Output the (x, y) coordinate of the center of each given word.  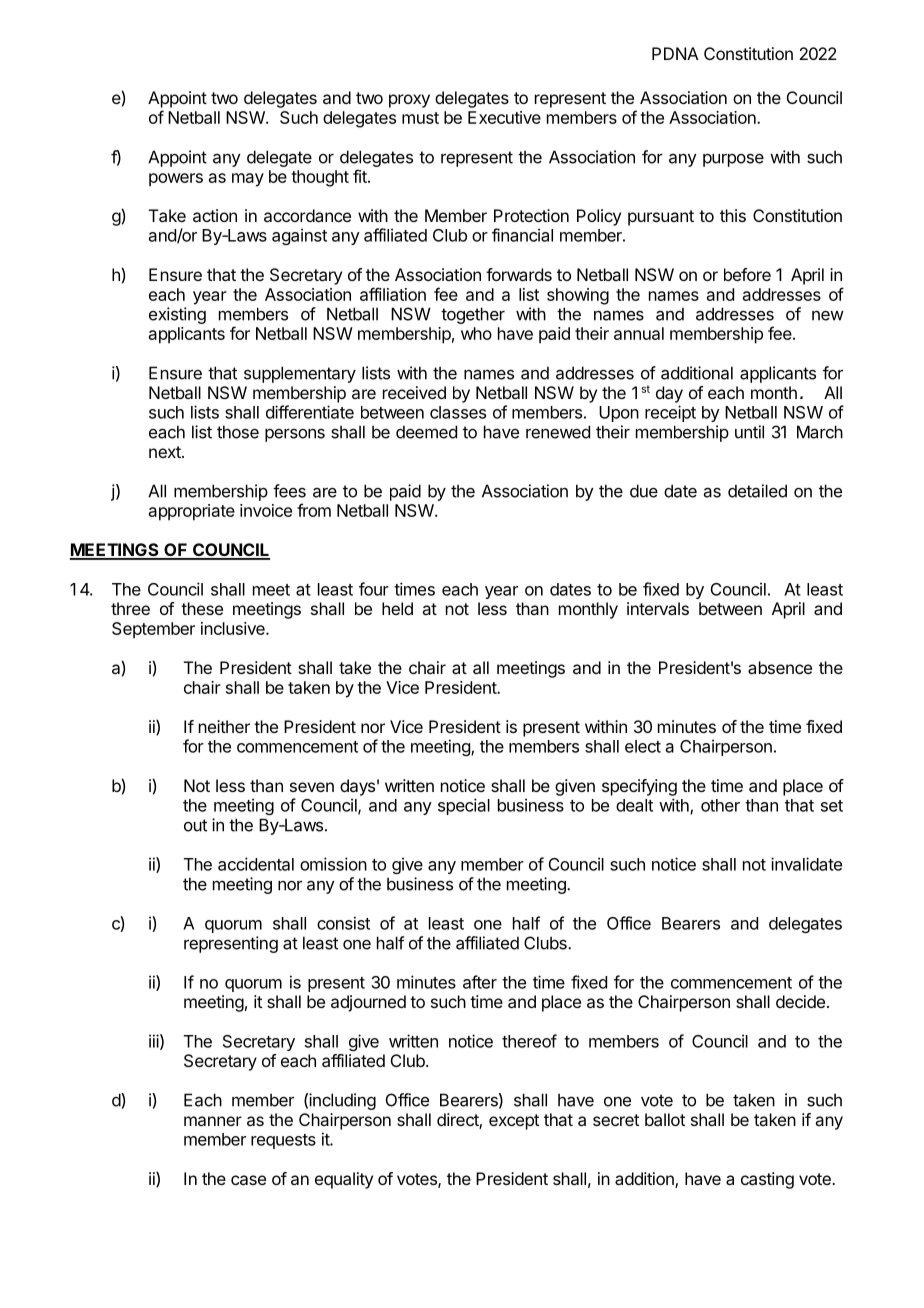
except (514, 1122)
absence (780, 667)
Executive (504, 117)
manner (213, 1121)
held (397, 608)
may (248, 180)
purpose (733, 160)
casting (767, 1180)
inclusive (234, 628)
